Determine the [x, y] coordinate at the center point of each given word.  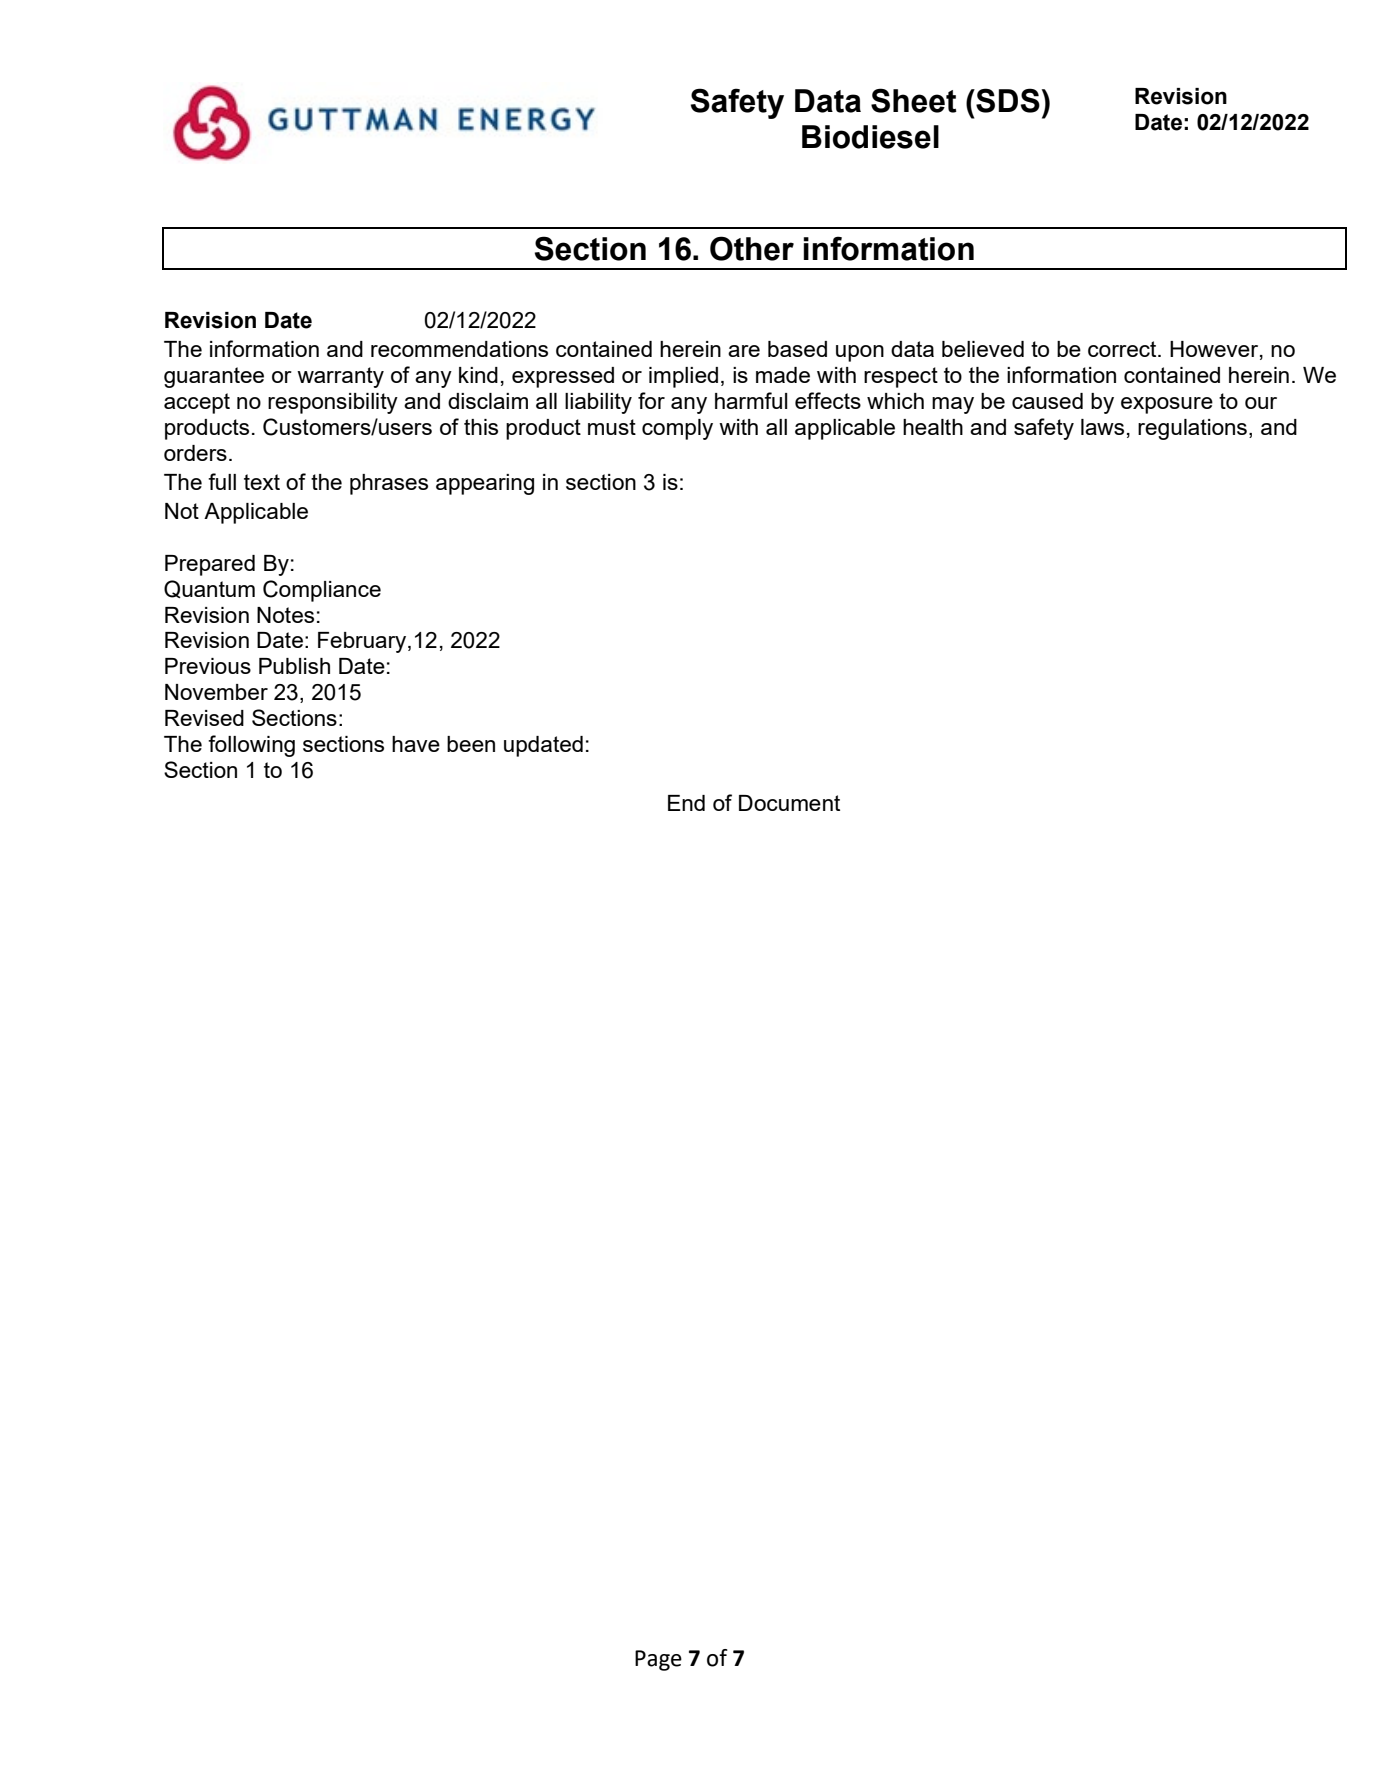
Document [789, 803]
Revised [204, 718]
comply [677, 429]
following [251, 746]
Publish [294, 666]
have [416, 744]
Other [752, 248]
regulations [1192, 429]
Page [658, 1660]
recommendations [459, 349]
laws [1102, 427]
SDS [1007, 100]
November [216, 692]
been [471, 744]
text [262, 482]
